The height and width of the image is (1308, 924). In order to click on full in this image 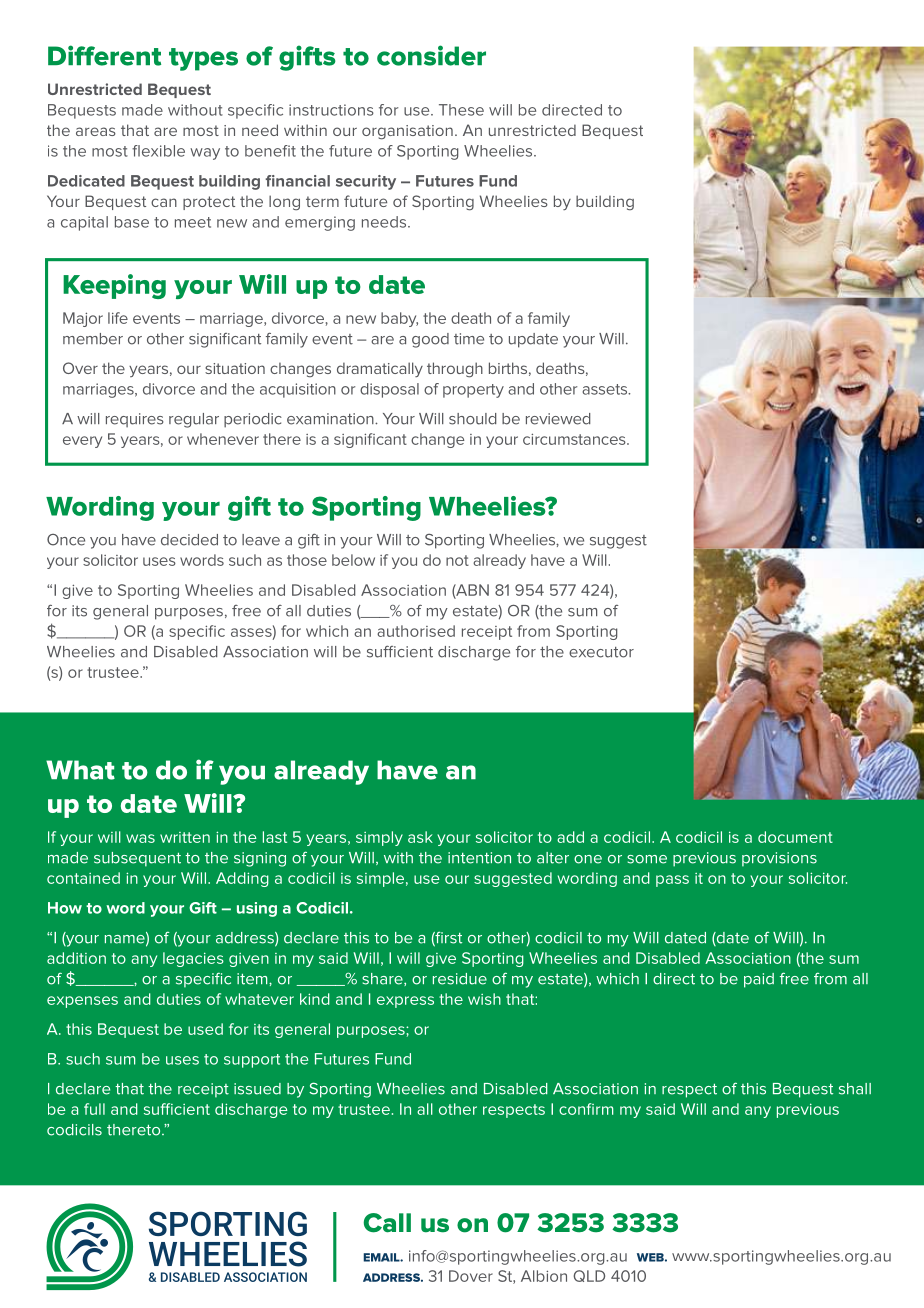, I will do `click(94, 1109)`.
